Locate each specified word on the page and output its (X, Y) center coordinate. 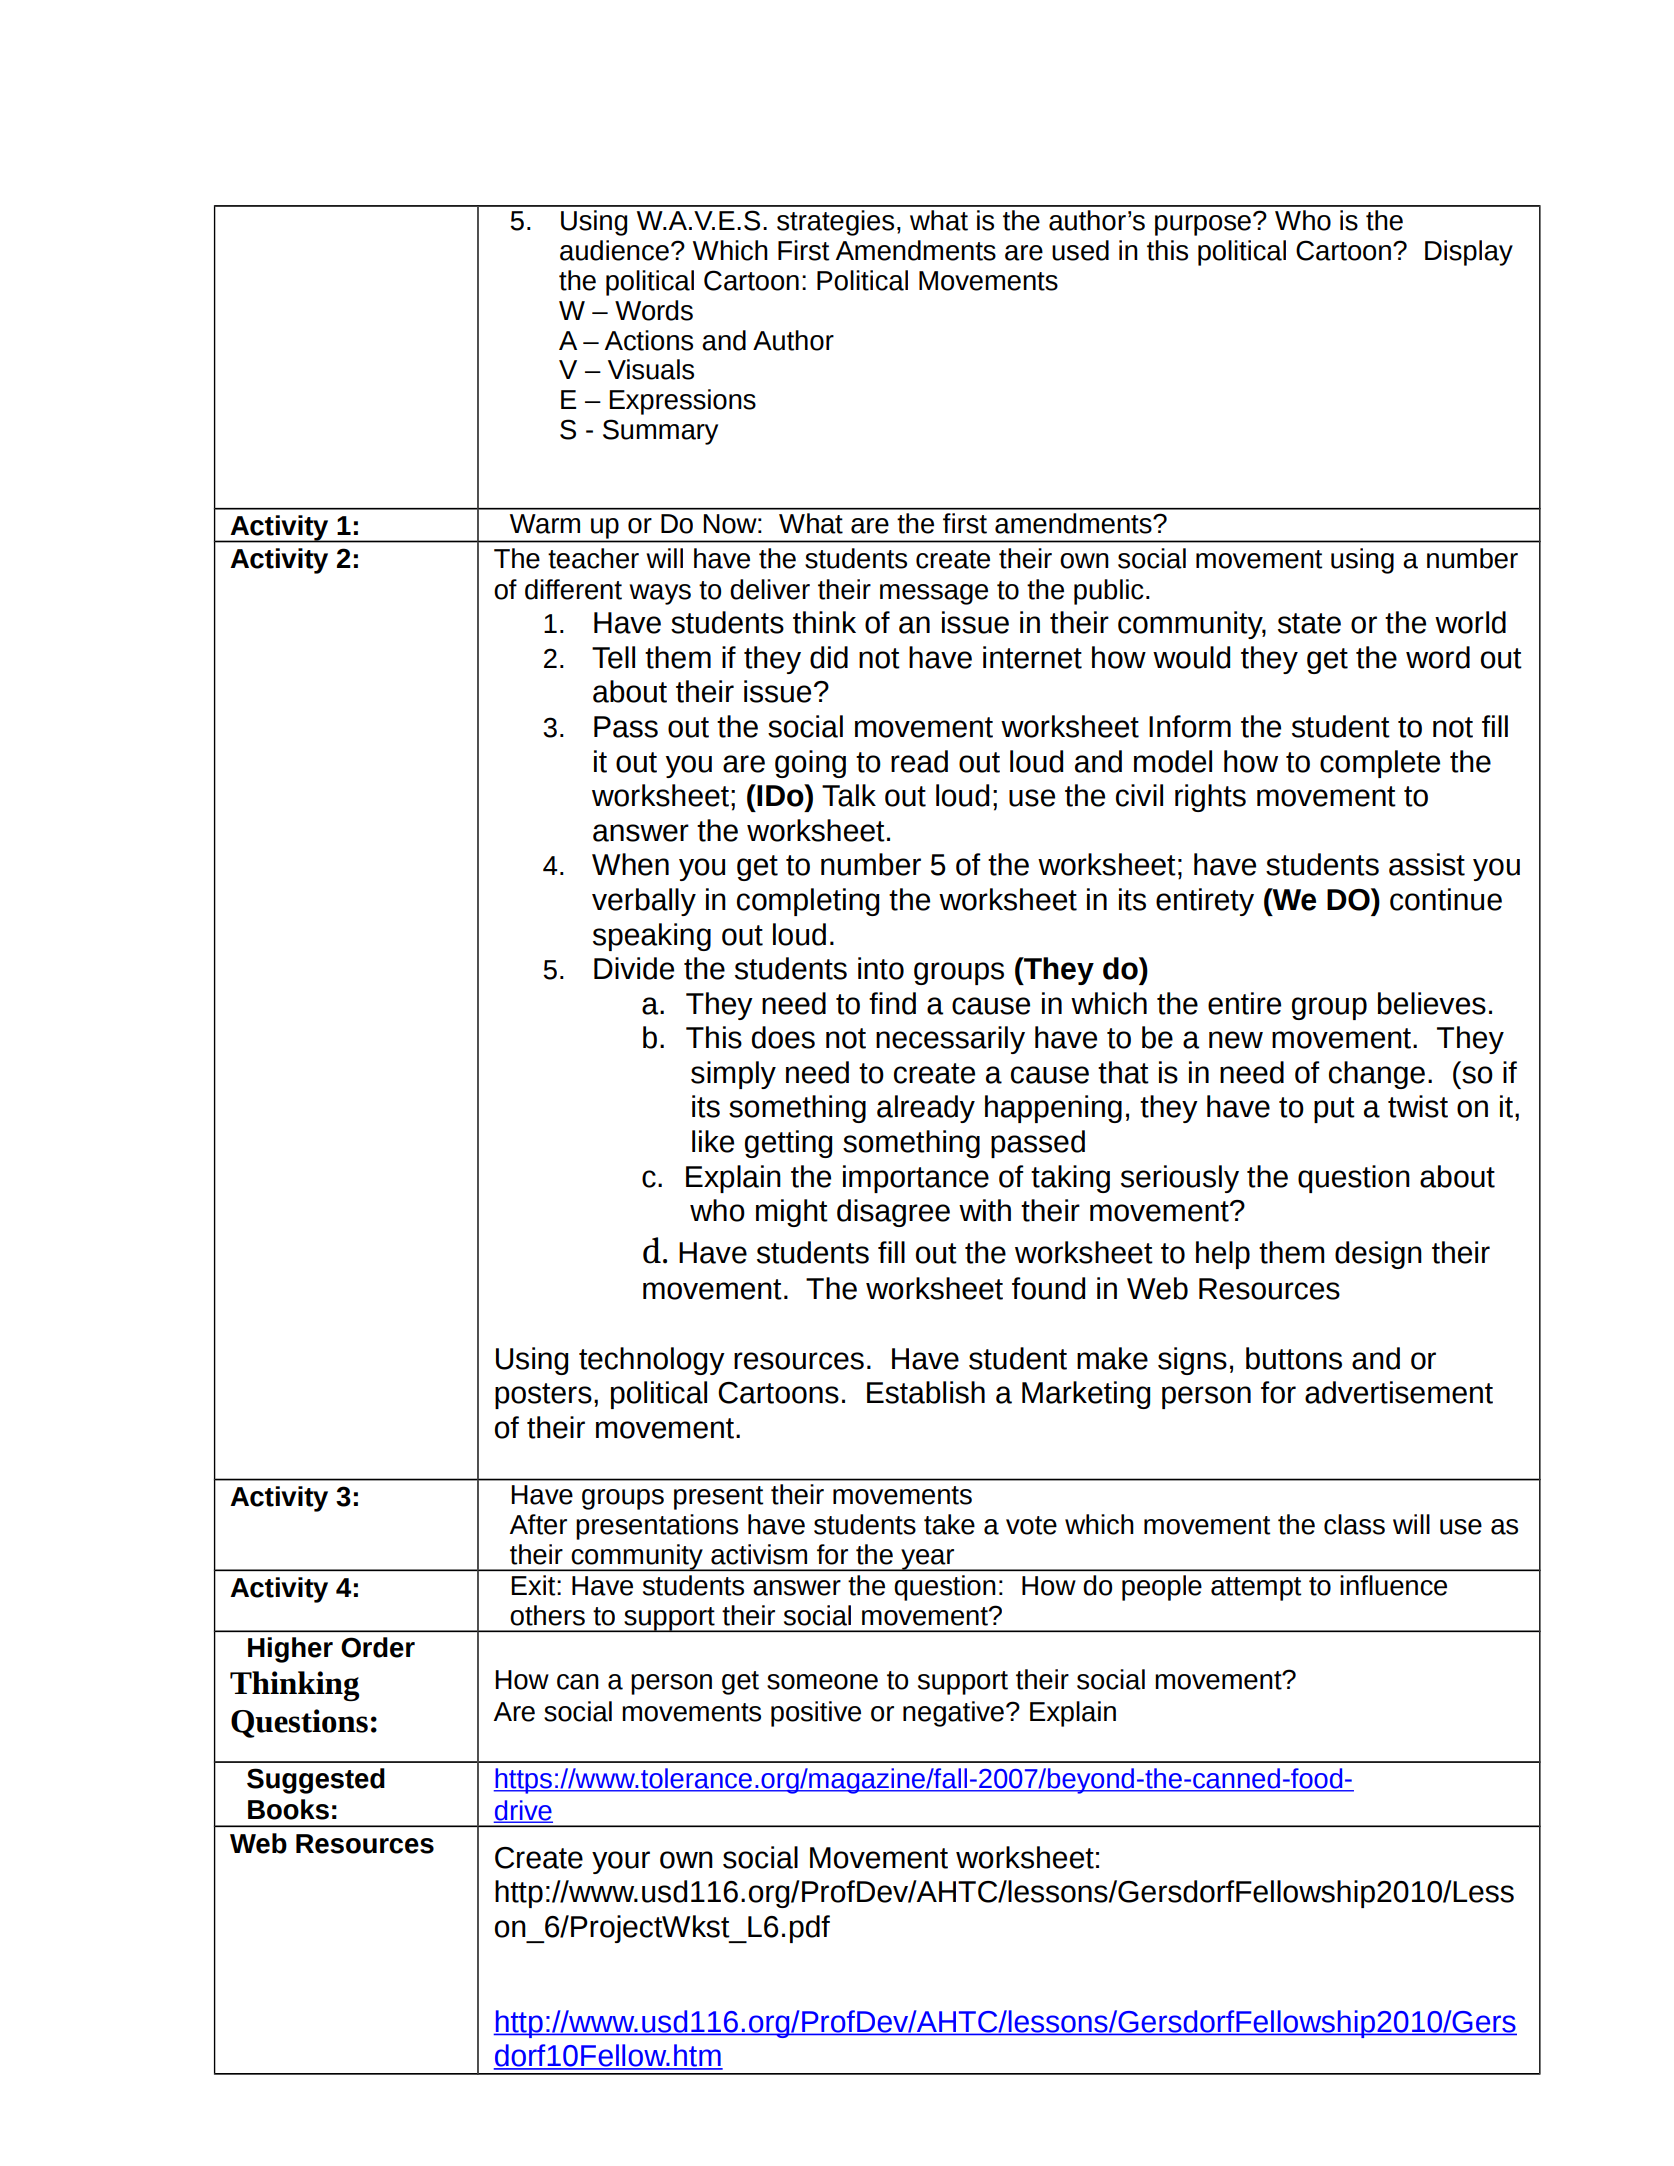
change (1377, 1075)
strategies (835, 223)
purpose (1203, 225)
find (892, 1003)
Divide (634, 968)
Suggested (316, 1781)
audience (614, 250)
